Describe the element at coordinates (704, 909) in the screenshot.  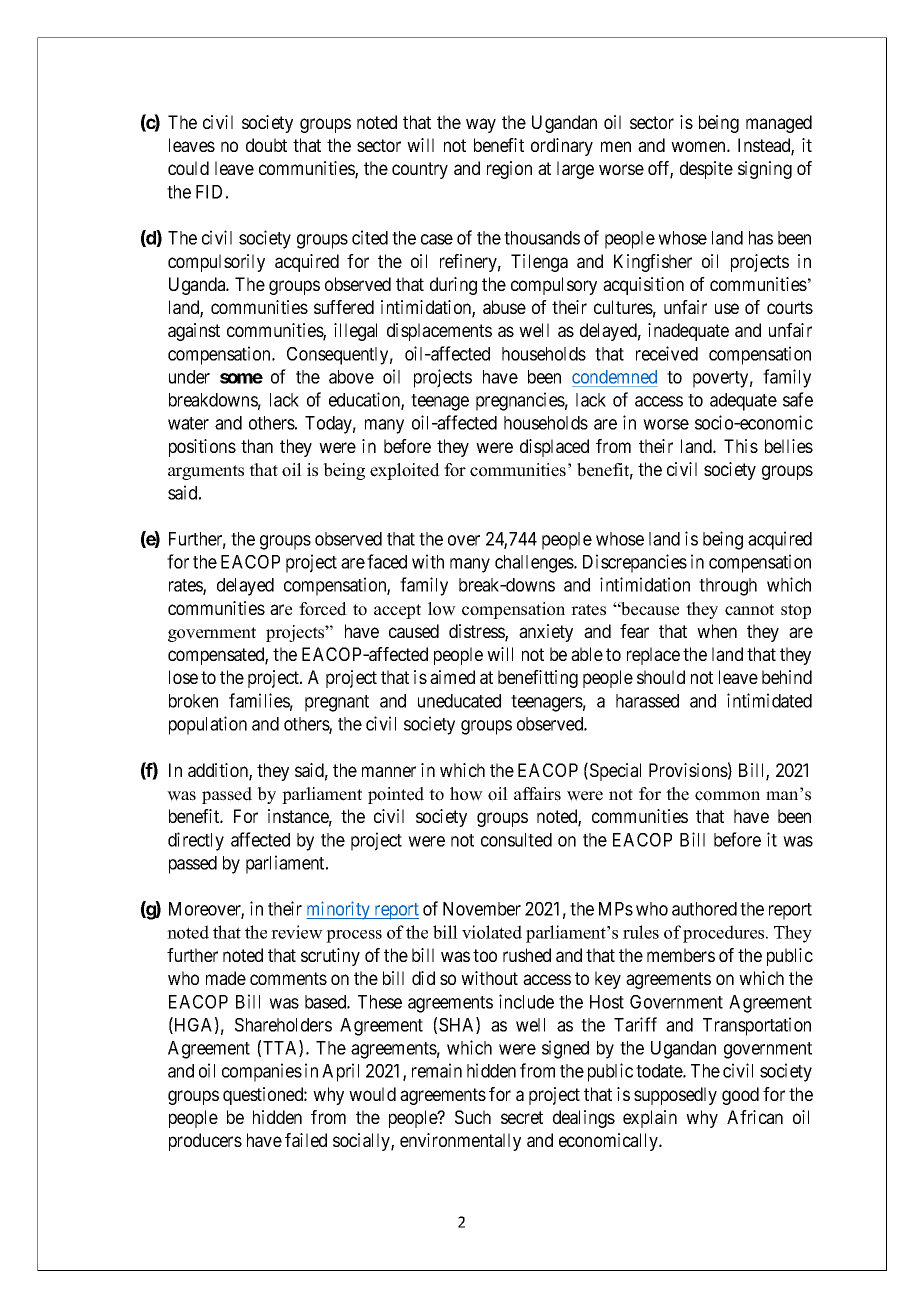
I see `authored` at that location.
